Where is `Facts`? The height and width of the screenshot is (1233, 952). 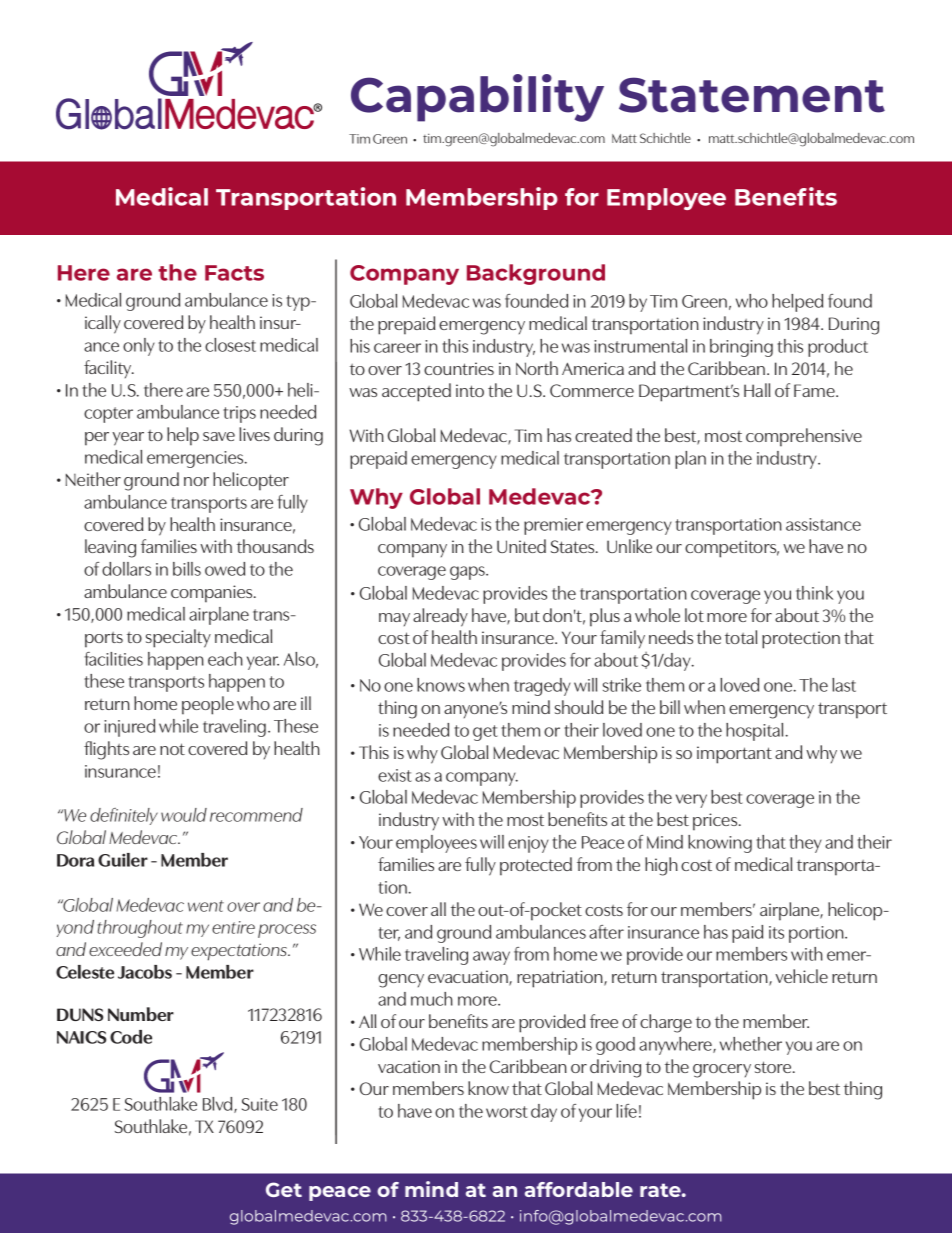 Facts is located at coordinates (234, 273).
